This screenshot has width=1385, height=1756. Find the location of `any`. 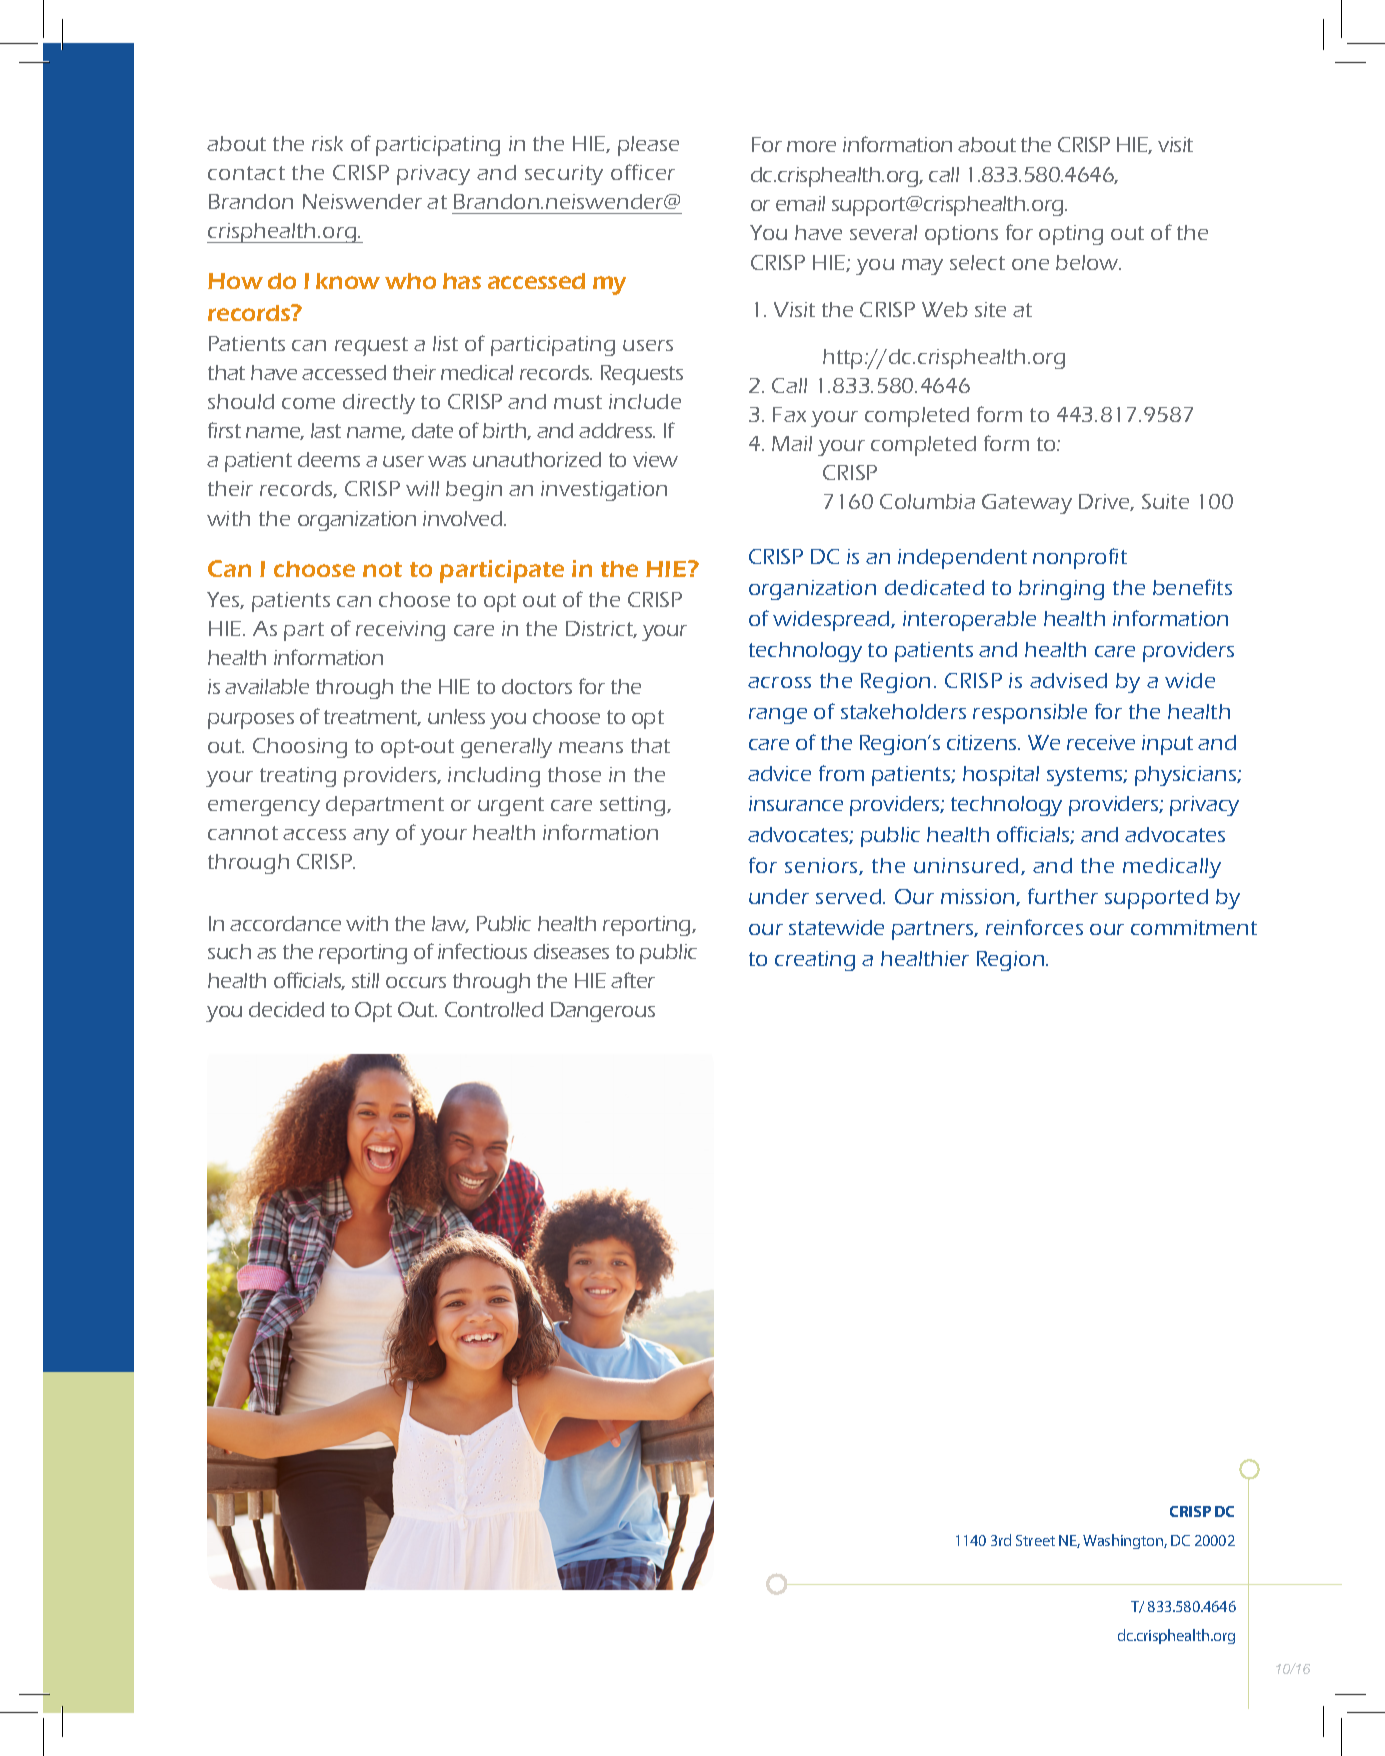

any is located at coordinates (371, 837).
